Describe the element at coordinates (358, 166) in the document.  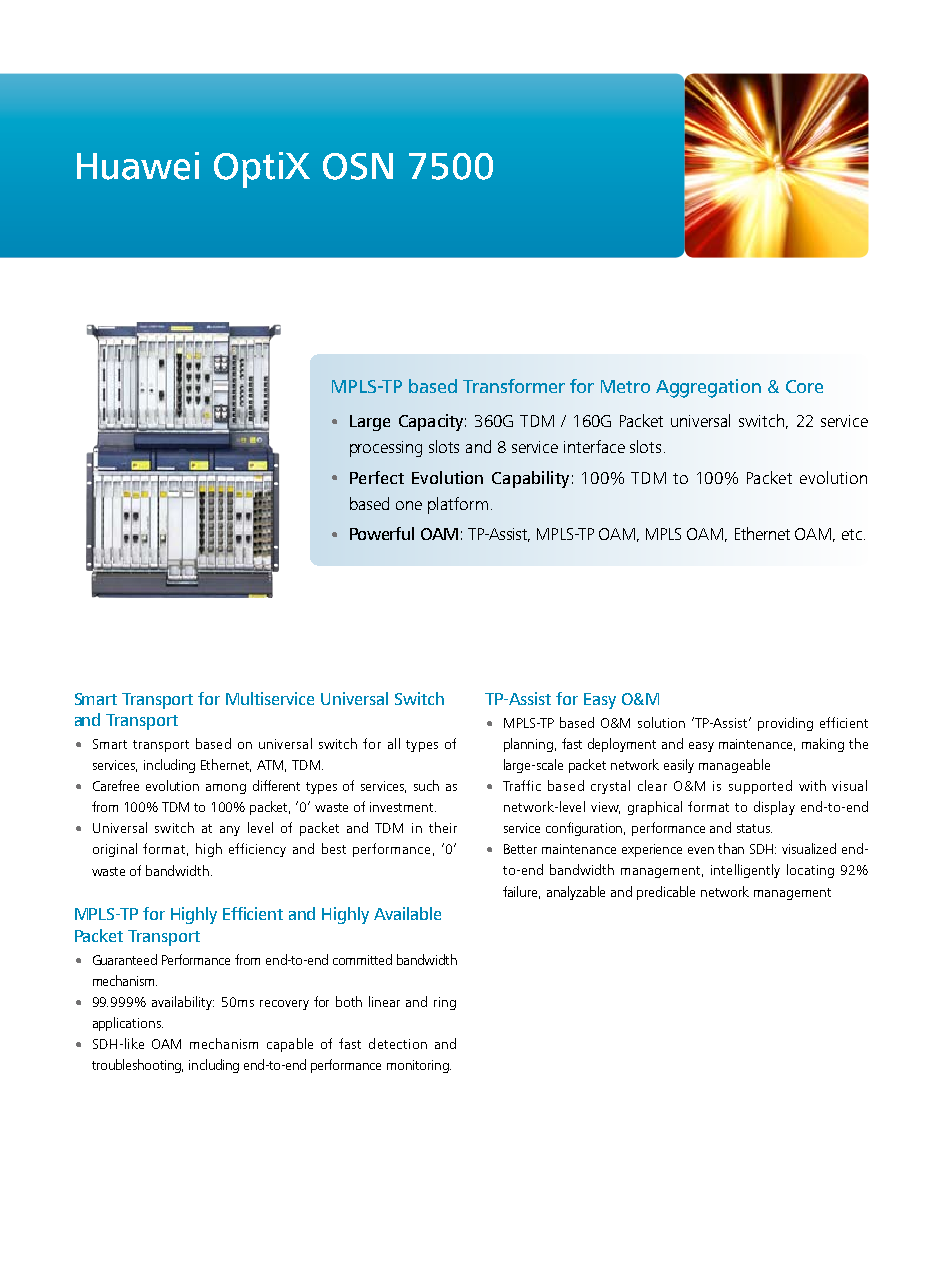
I see `OSN` at that location.
